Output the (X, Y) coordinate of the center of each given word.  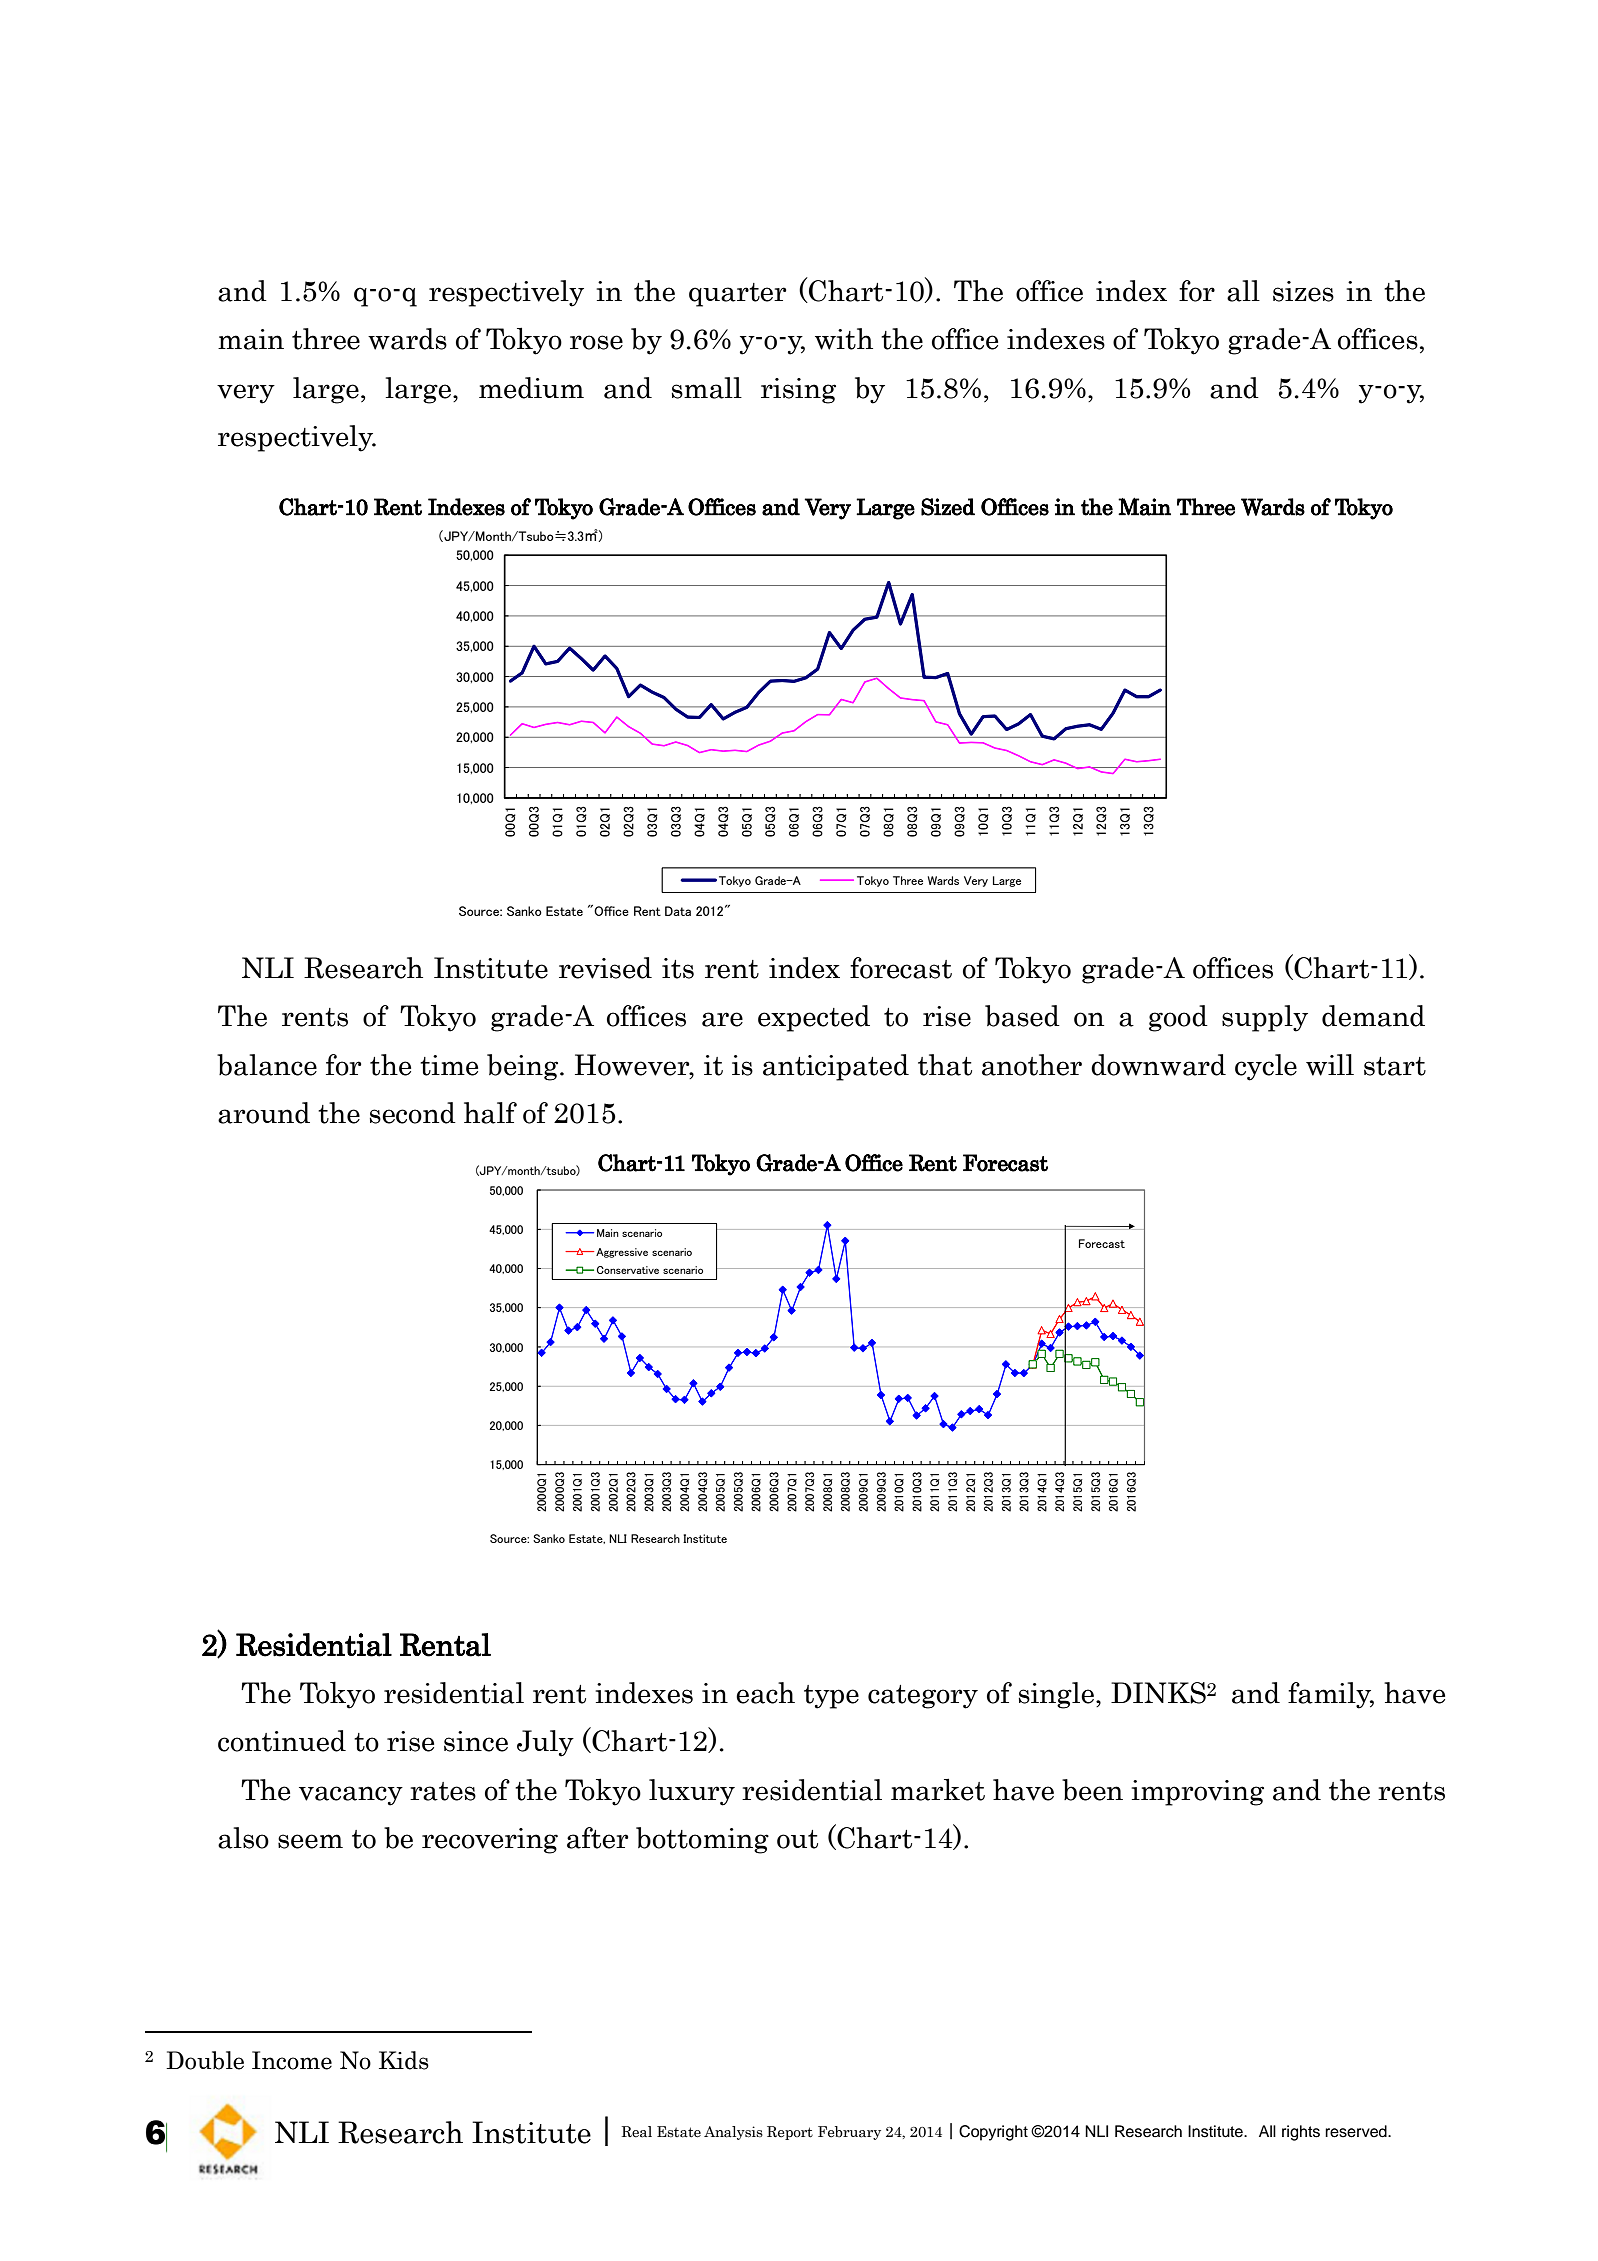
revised (605, 968)
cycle (1266, 1067)
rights (1301, 2133)
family (1331, 1695)
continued (282, 1741)
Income (292, 2060)
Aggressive (622, 1253)
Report (790, 2133)
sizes (1303, 291)
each (765, 1693)
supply (1265, 1018)
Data (678, 911)
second (413, 1113)
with (844, 339)
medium (531, 388)
